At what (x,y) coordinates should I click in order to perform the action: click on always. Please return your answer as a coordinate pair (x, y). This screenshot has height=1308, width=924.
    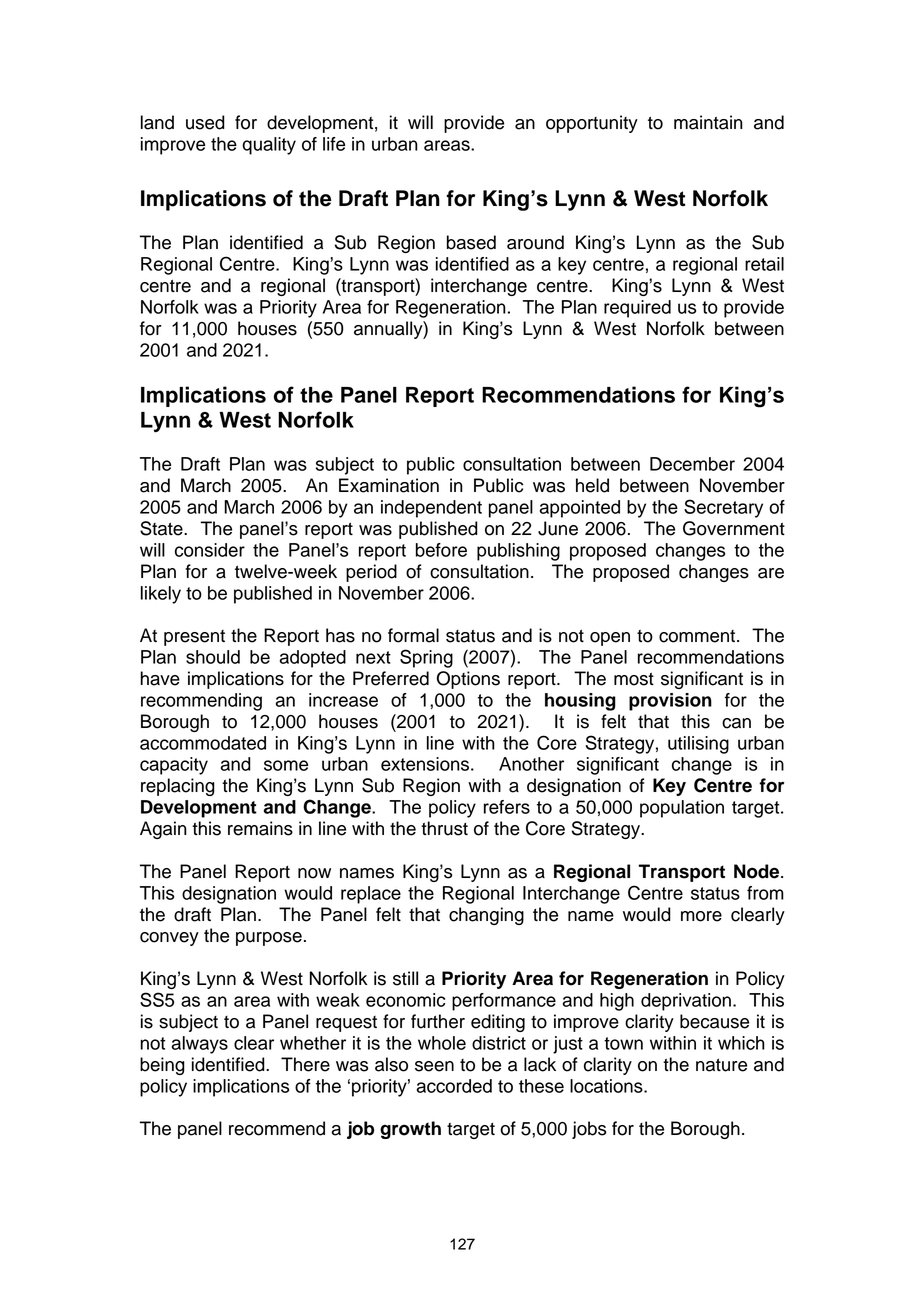
    Looking at the image, I should click on (200, 1045).
